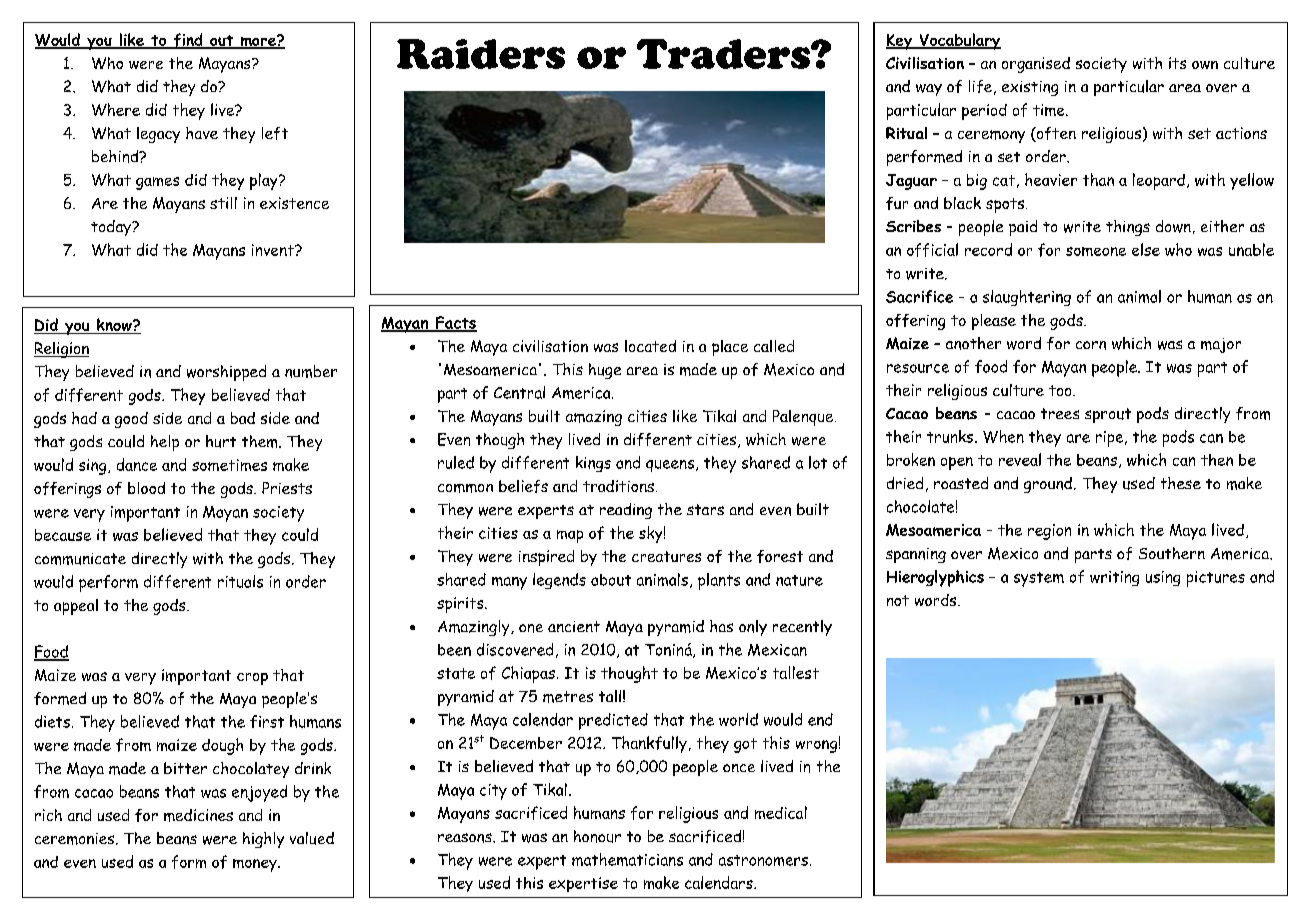  What do you see at coordinates (80, 559) in the image?
I see `communicate` at bounding box center [80, 559].
